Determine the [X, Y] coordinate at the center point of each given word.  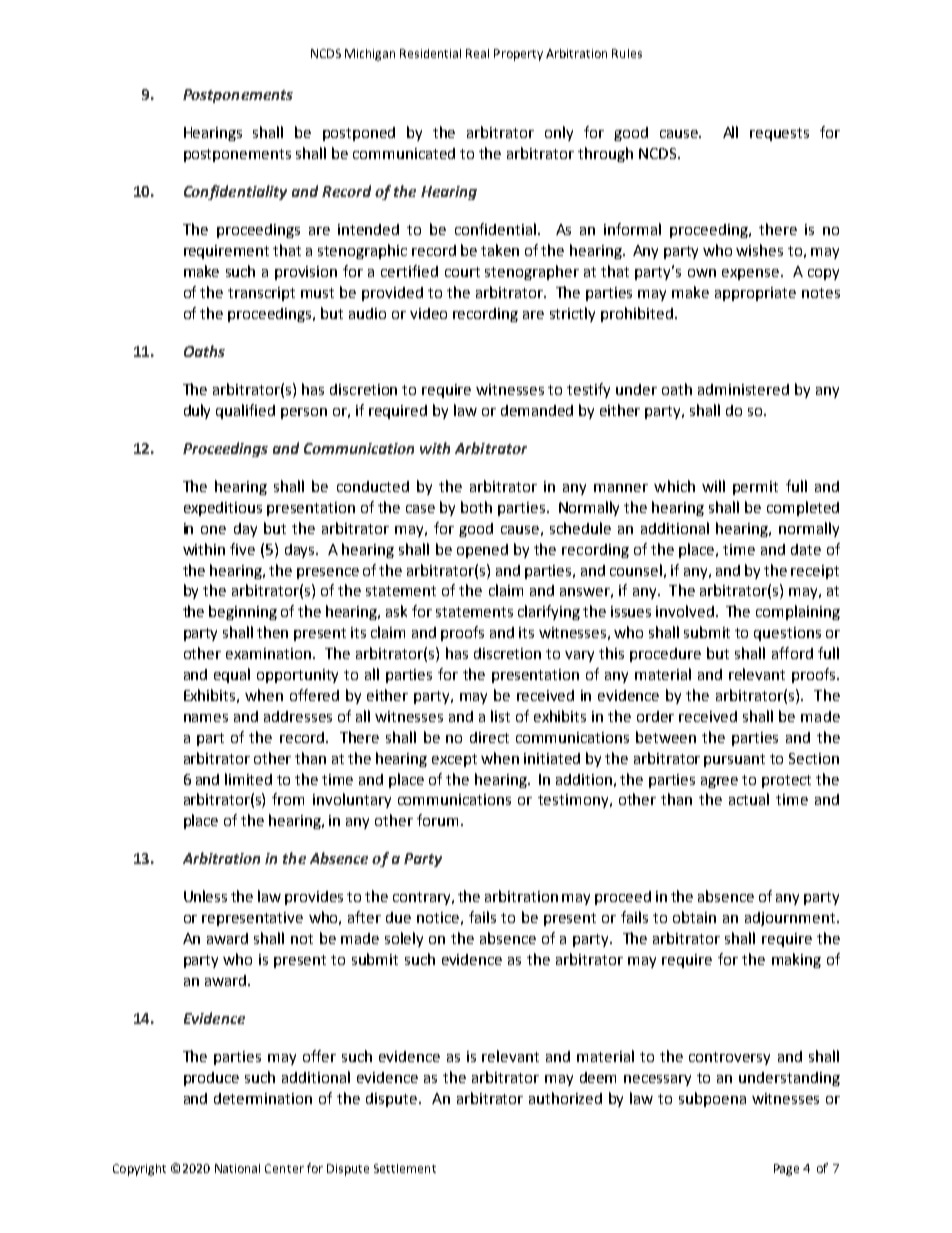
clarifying [549, 612]
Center [284, 1168]
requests [779, 134]
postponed [359, 134]
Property [518, 55]
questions [787, 634]
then [272, 632]
